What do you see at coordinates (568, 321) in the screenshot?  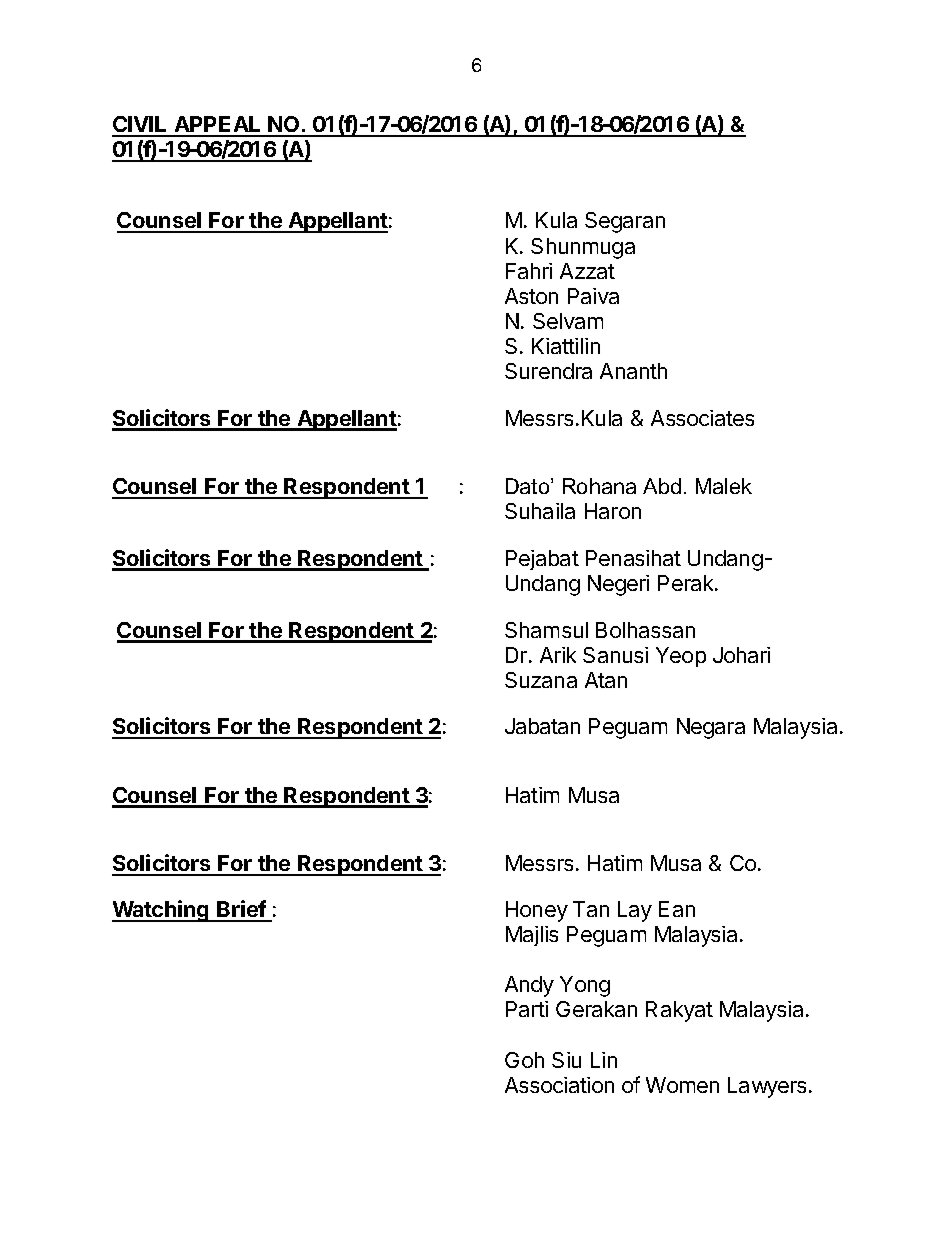 I see `Selvam` at bounding box center [568, 321].
